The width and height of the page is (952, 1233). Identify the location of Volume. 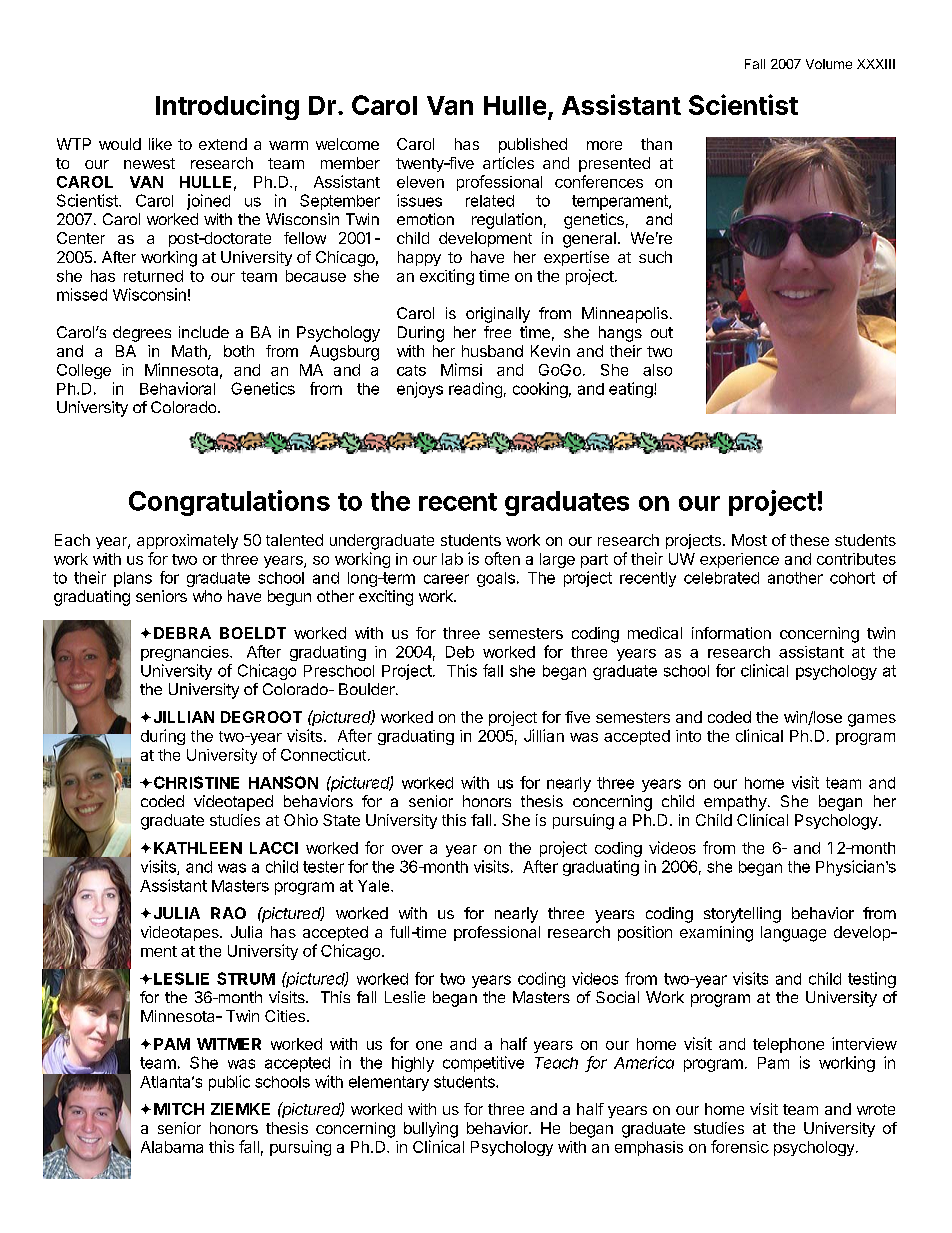
(829, 64).
